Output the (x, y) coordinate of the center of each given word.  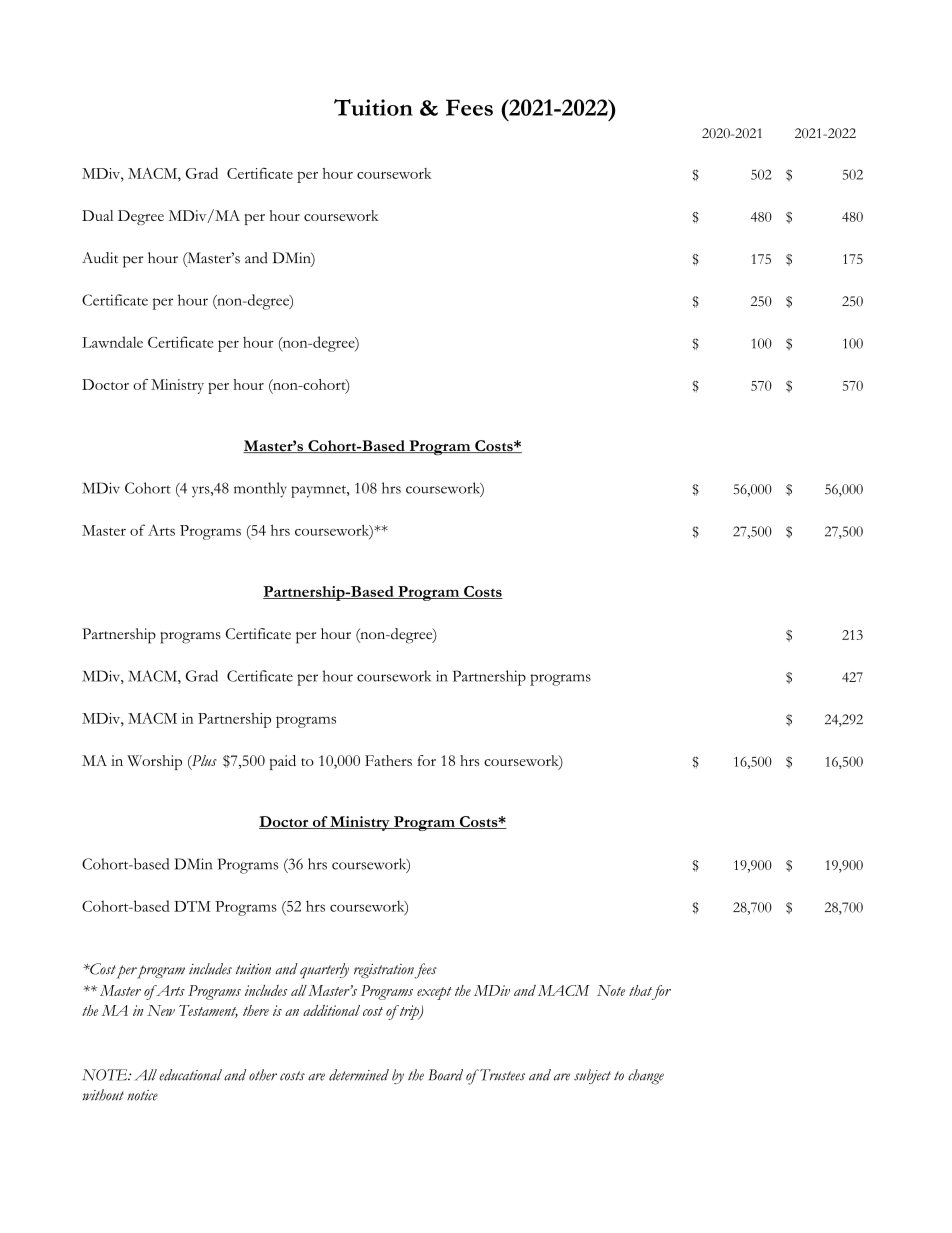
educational (190, 1075)
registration (384, 971)
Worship (154, 762)
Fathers (388, 760)
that (640, 990)
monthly (260, 490)
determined (359, 1075)
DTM (192, 906)
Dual (97, 215)
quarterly (324, 971)
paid (283, 762)
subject (592, 1076)
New (161, 1010)
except (434, 993)
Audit (100, 258)
